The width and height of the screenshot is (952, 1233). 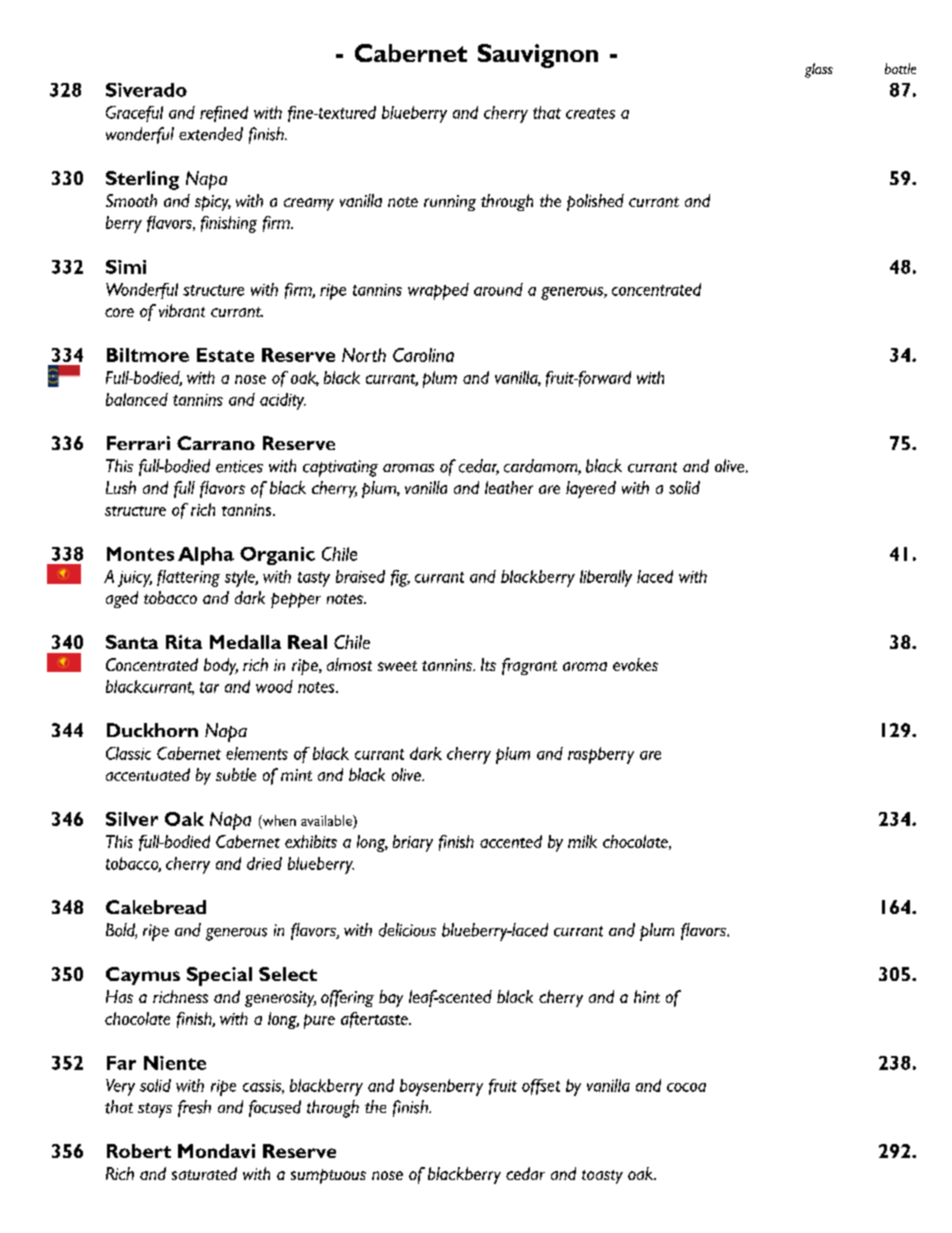 What do you see at coordinates (211, 134) in the screenshot?
I see `extended` at bounding box center [211, 134].
